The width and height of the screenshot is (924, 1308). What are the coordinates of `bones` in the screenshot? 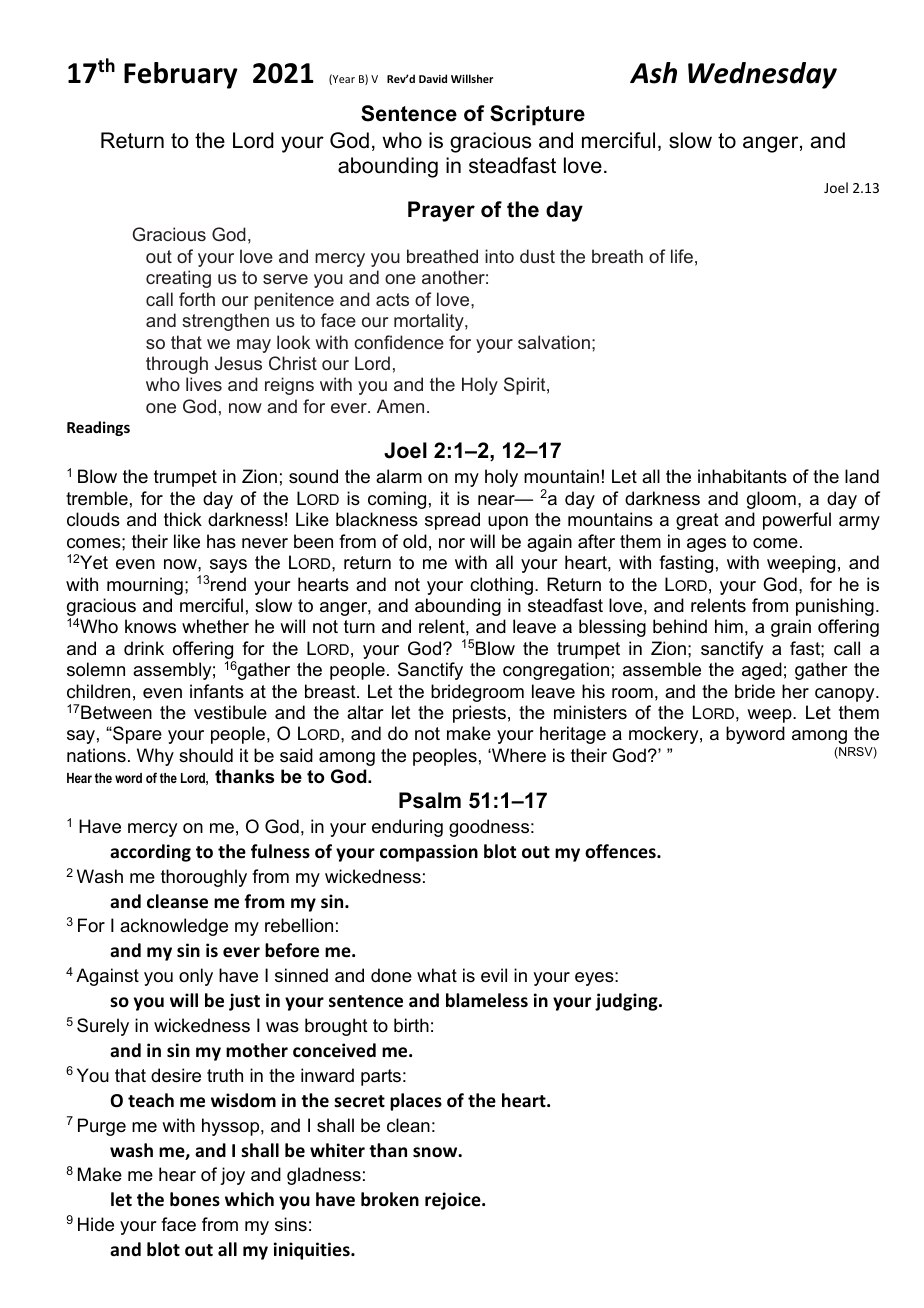 It's located at (195, 1199).
